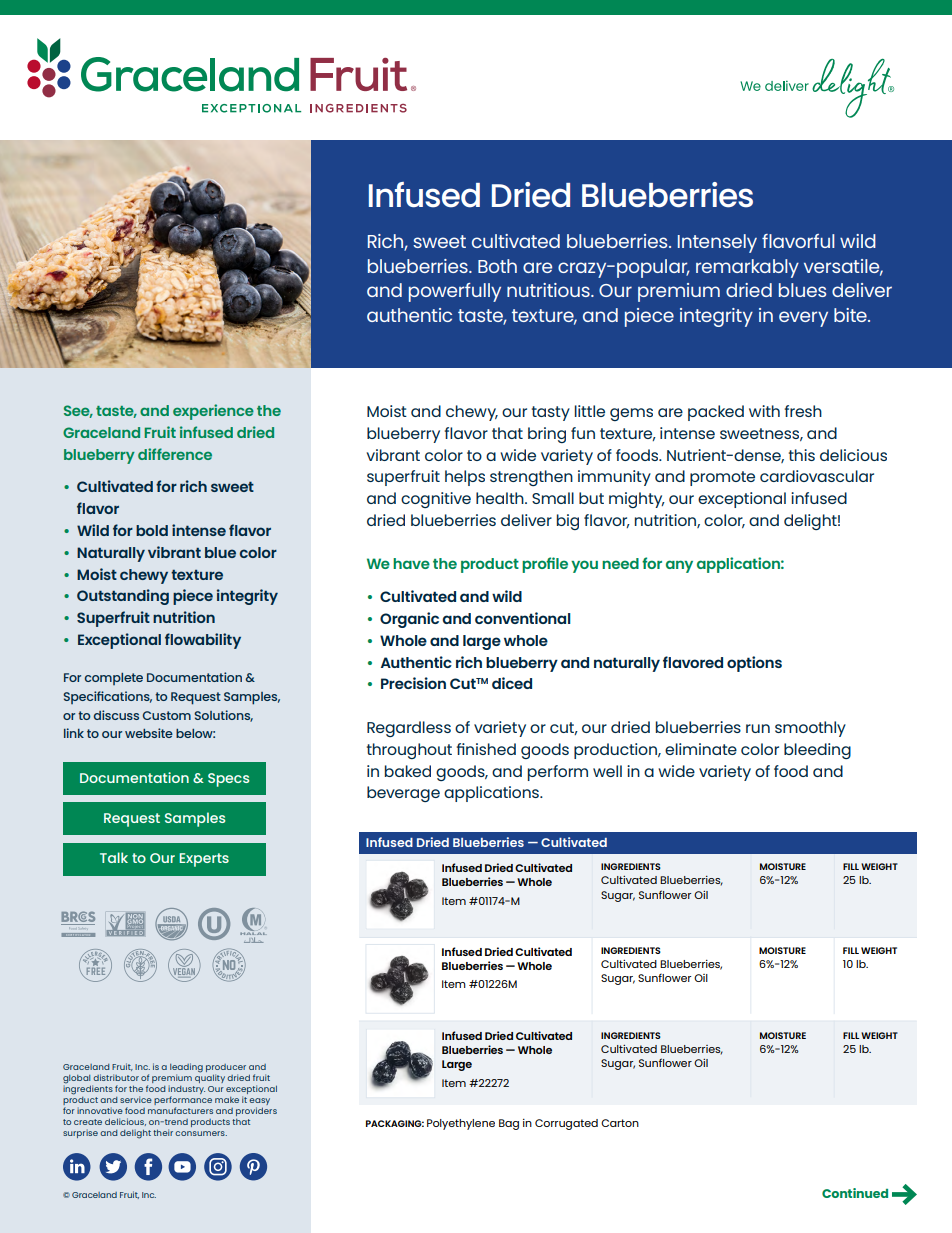 The width and height of the document is (952, 1233). What do you see at coordinates (486, 749) in the document?
I see `finished` at bounding box center [486, 749].
